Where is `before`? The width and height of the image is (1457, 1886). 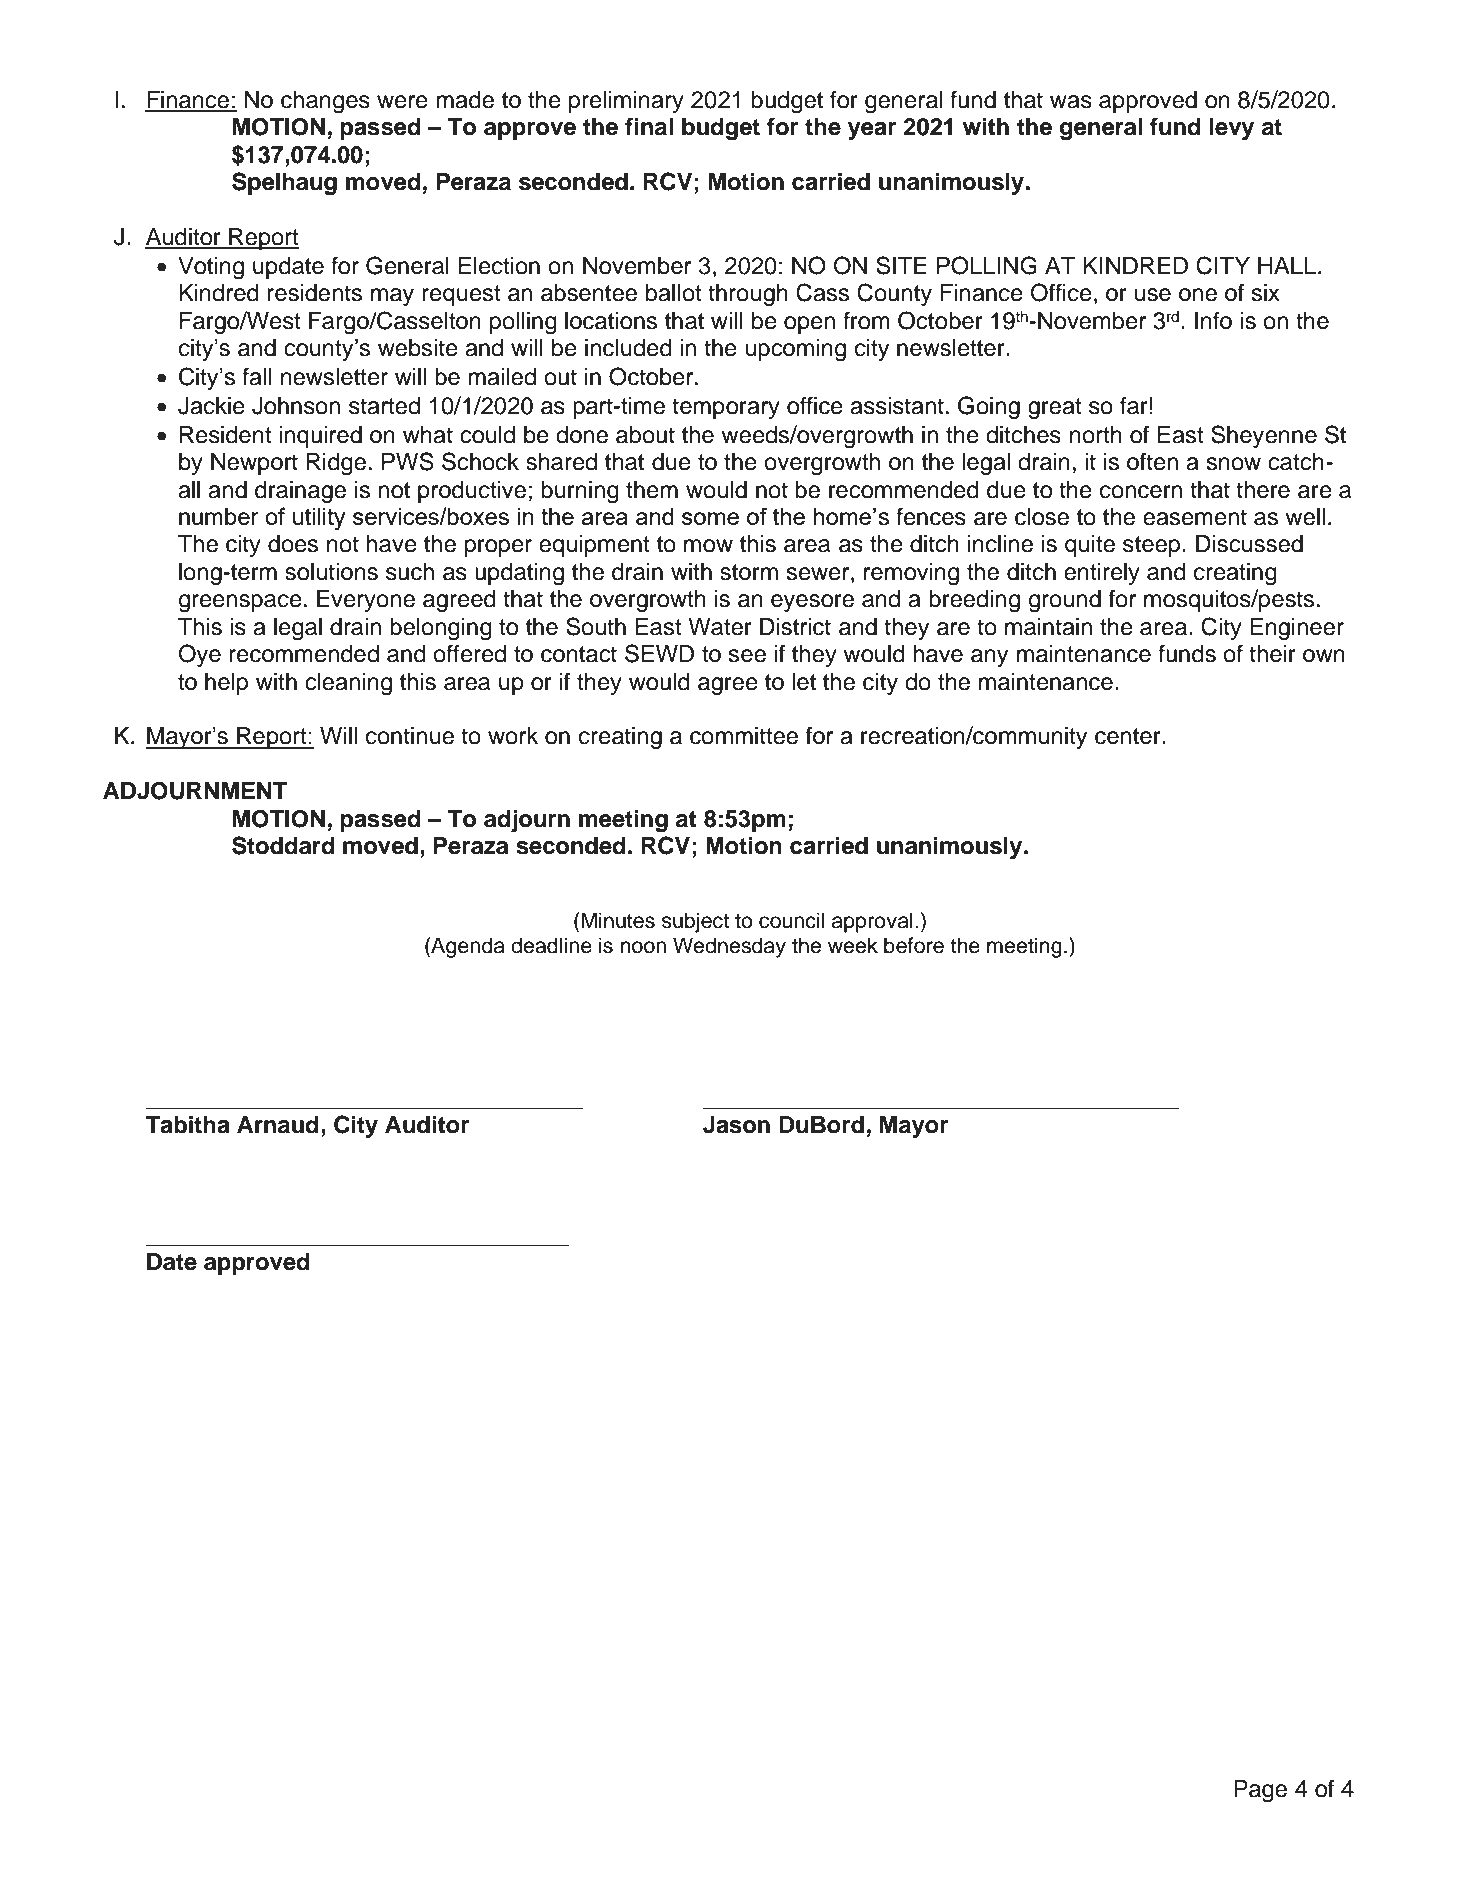
before is located at coordinates (914, 945).
